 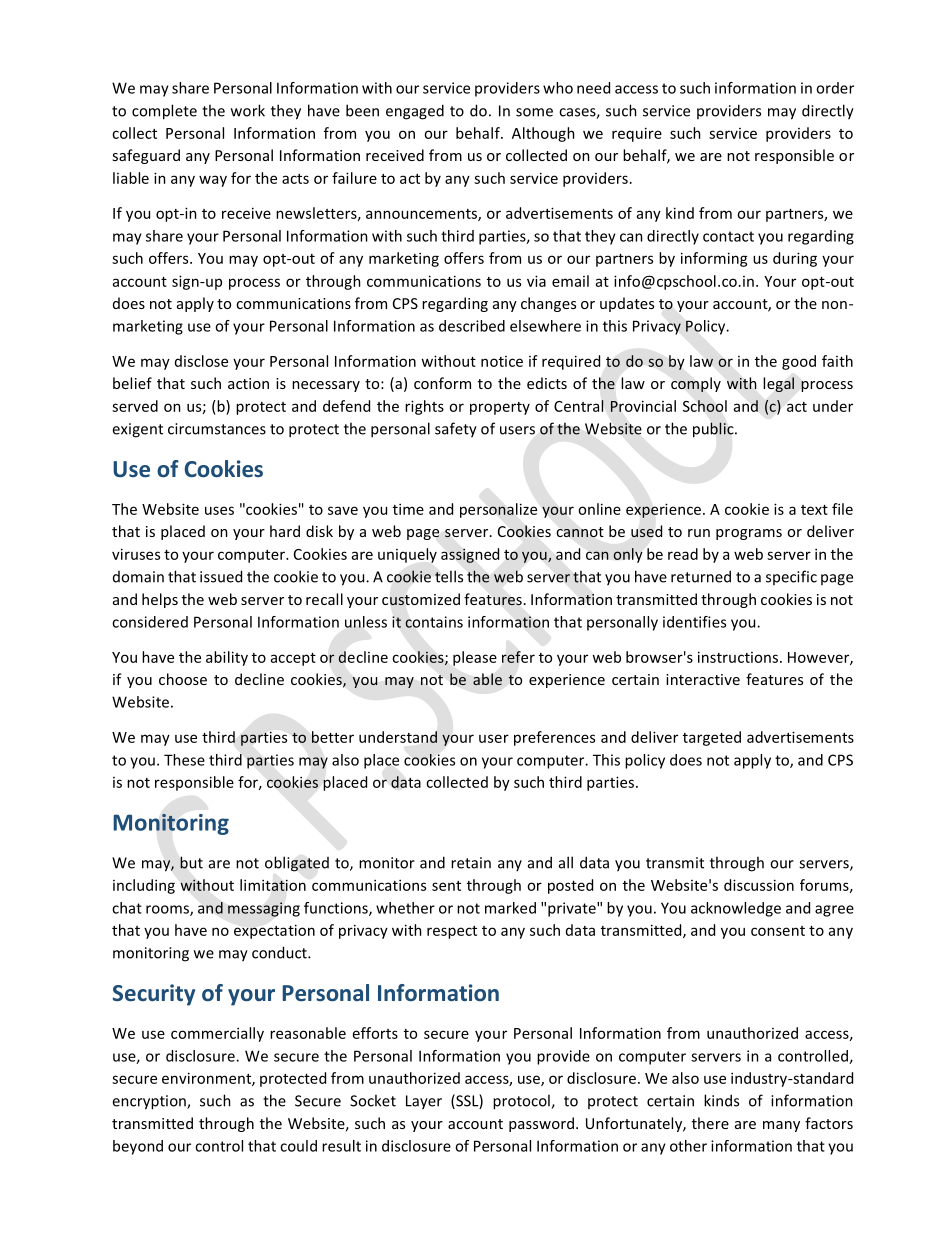 What do you see at coordinates (248, 110) in the page?
I see `work` at bounding box center [248, 110].
